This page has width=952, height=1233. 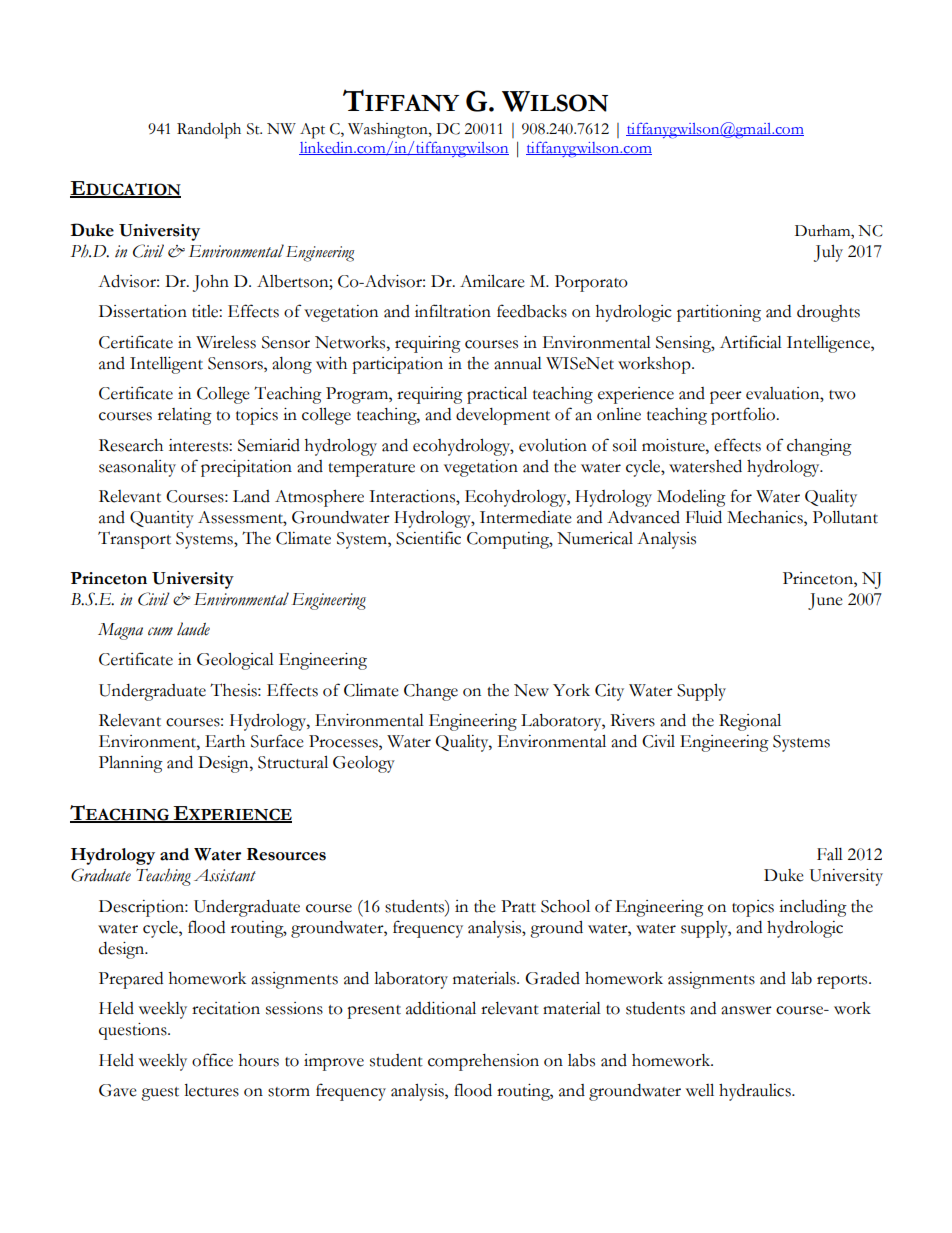 I want to click on Apt, so click(x=312, y=131).
